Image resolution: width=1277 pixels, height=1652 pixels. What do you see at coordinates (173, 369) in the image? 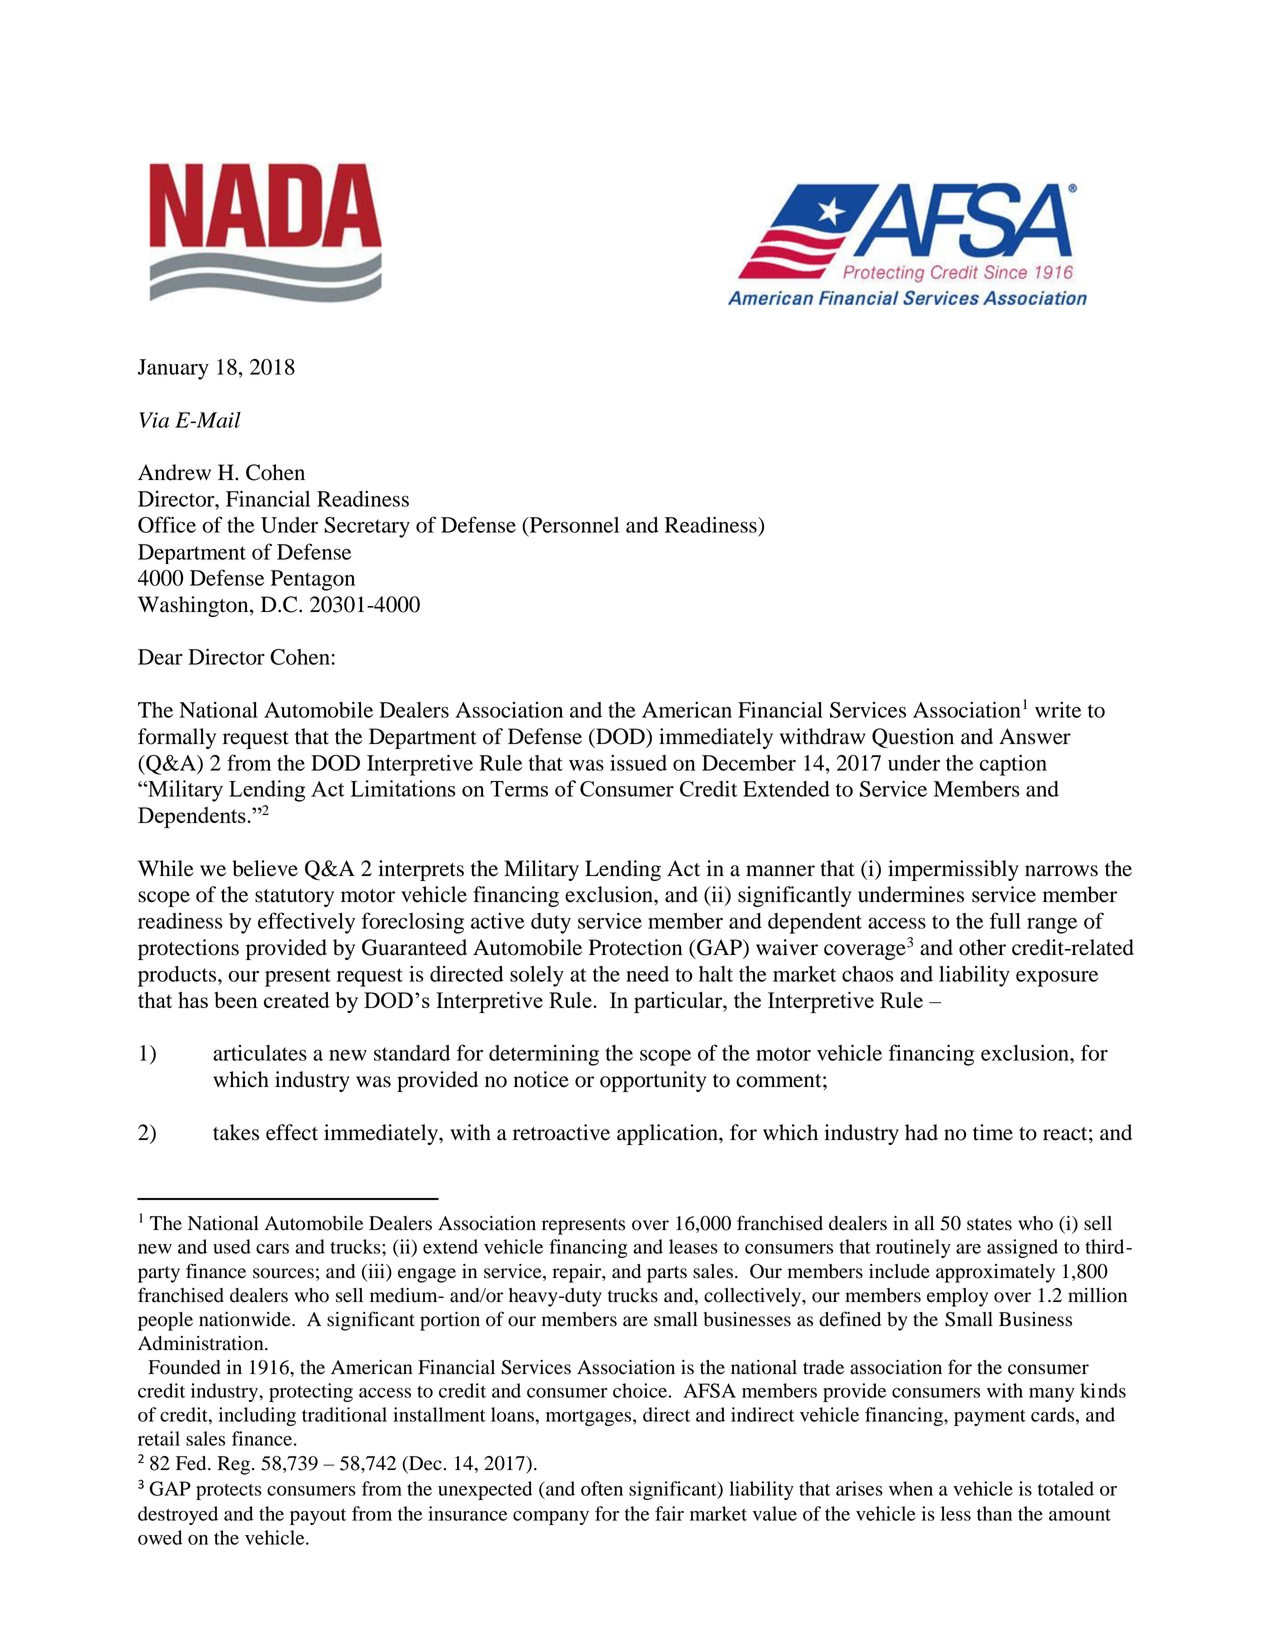
I see `January` at bounding box center [173, 369].
